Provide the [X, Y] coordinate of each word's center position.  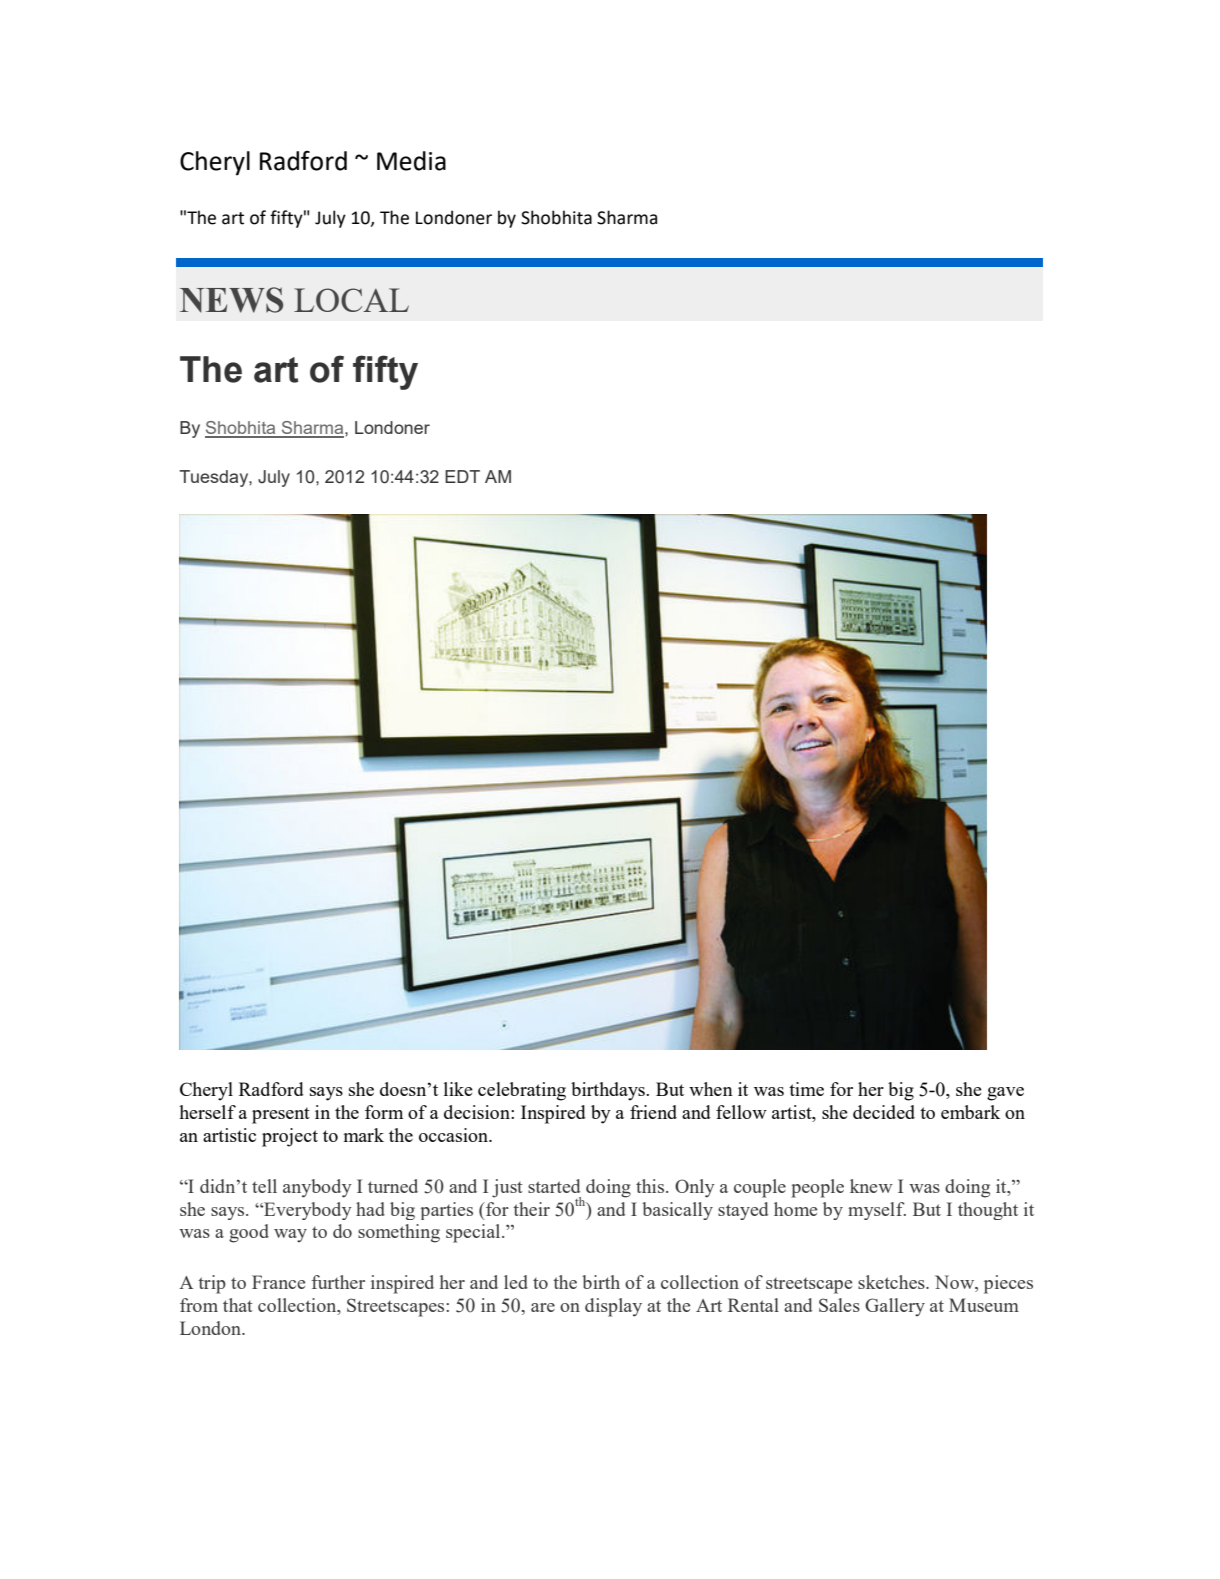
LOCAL [351, 300]
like [458, 1089]
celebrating [522, 1091]
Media [411, 161]
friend [653, 1112]
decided [884, 1112]
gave [1005, 1094]
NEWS [231, 300]
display [613, 1307]
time [806, 1089]
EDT [462, 476]
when [711, 1089]
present [281, 1115]
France [278, 1282]
